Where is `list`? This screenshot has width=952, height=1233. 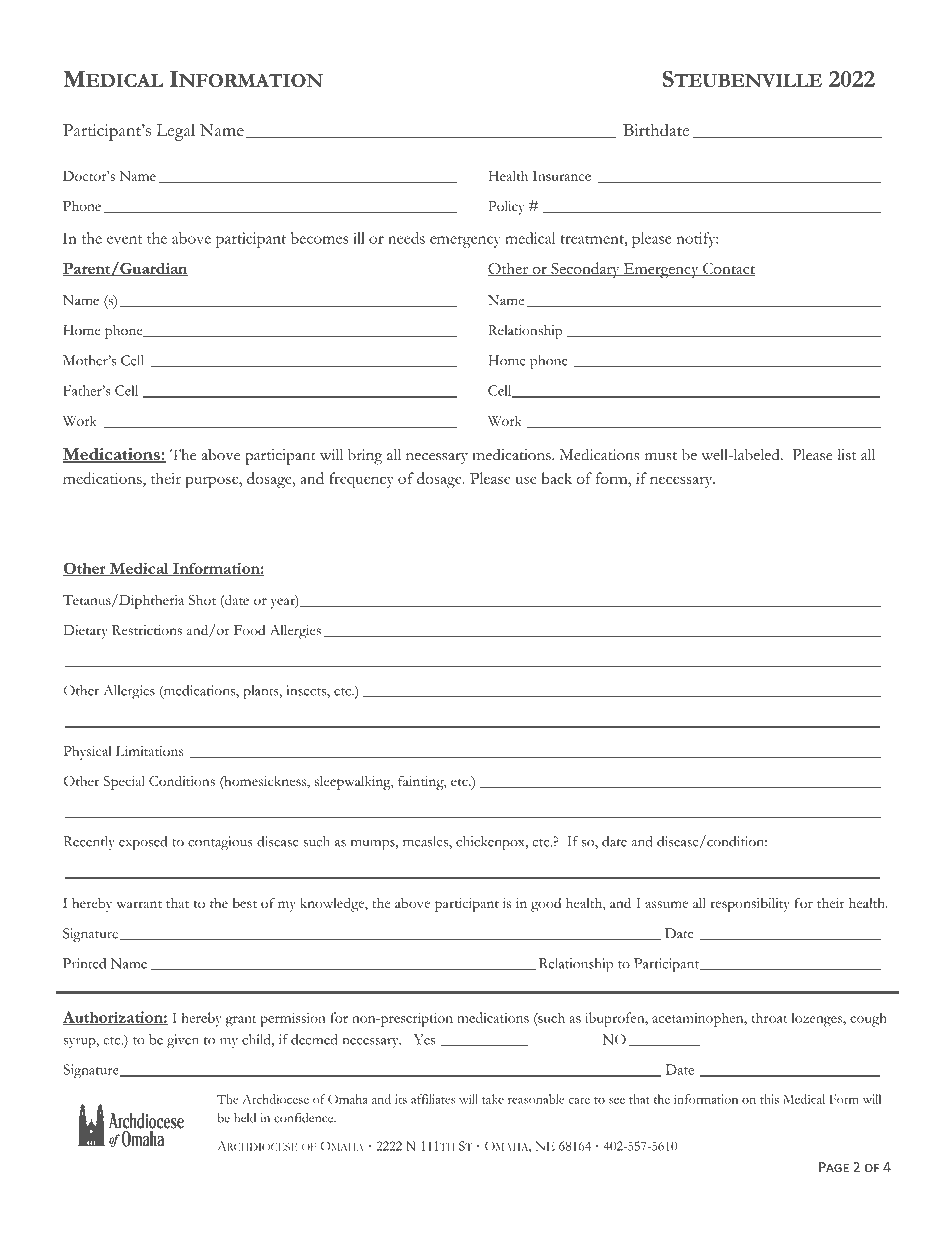
list is located at coordinates (846, 455).
